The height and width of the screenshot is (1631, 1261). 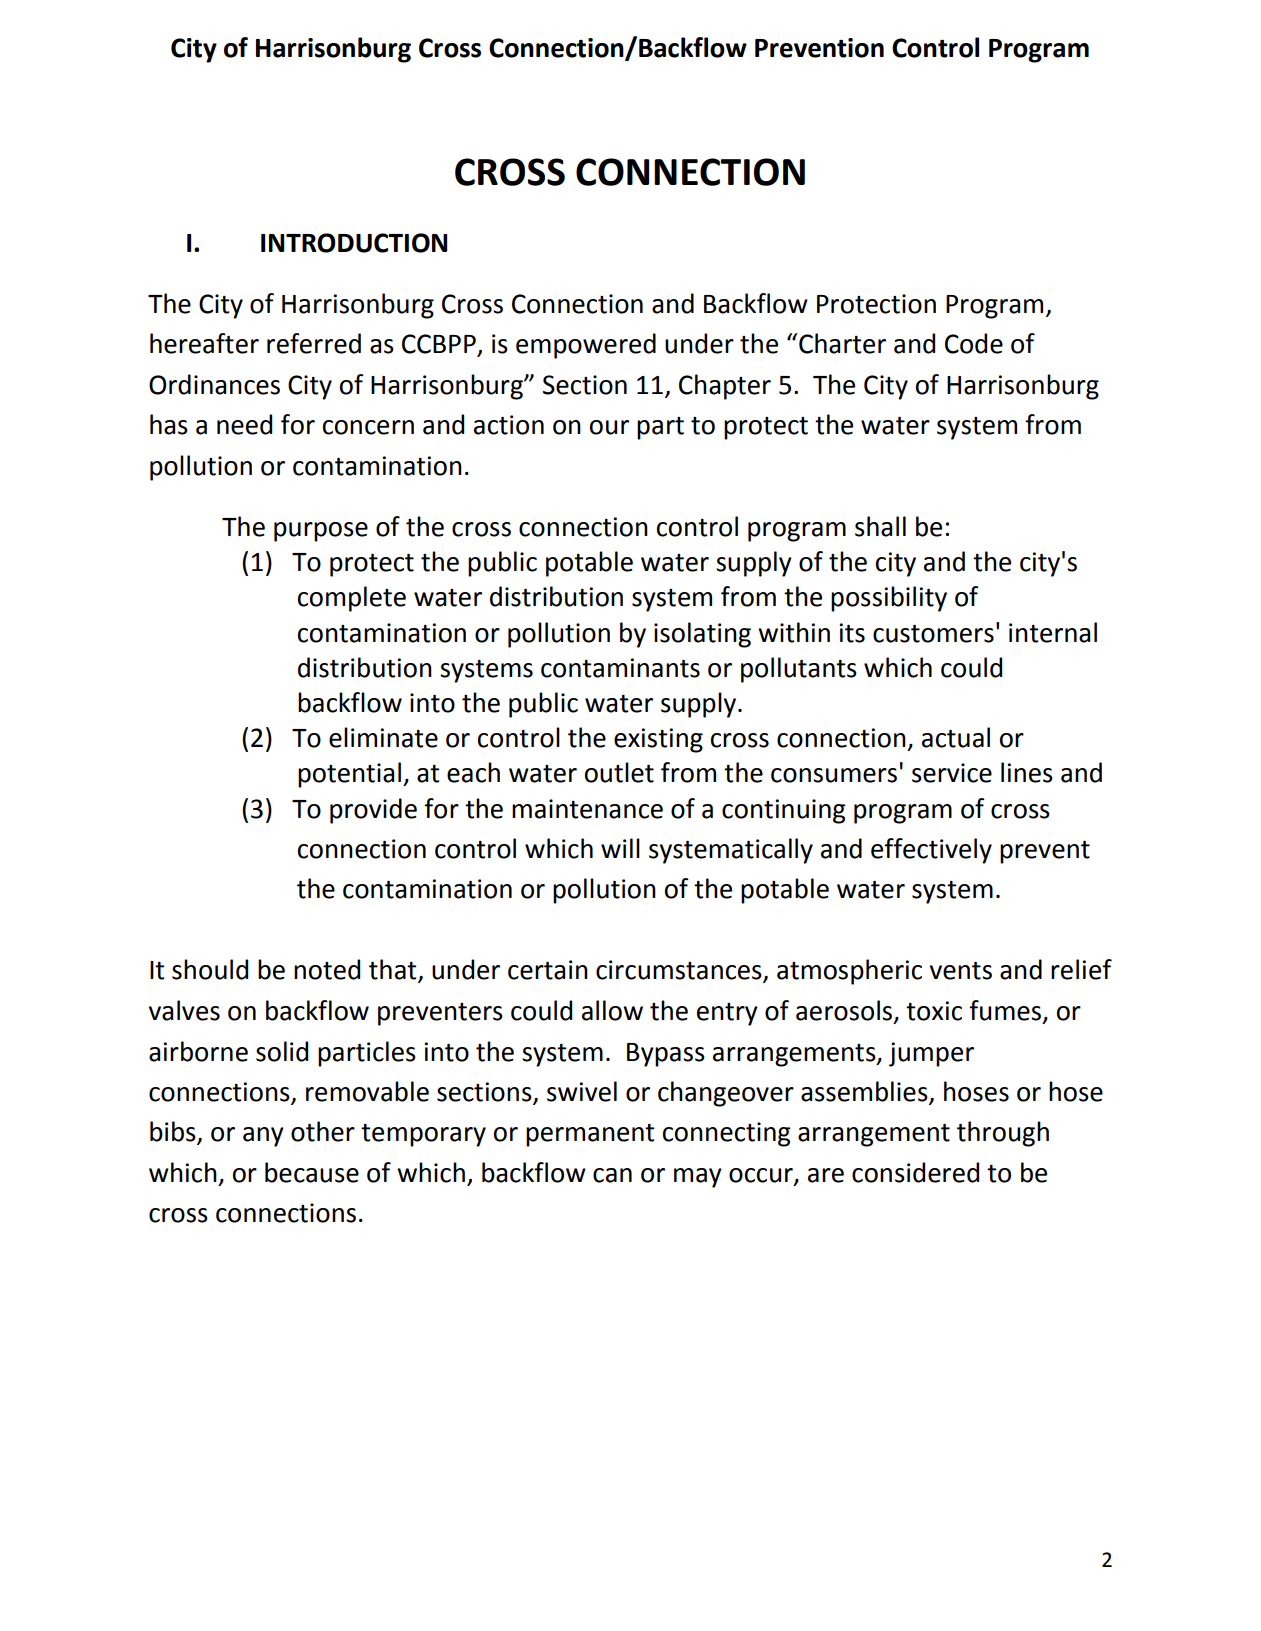 What do you see at coordinates (880, 526) in the screenshot?
I see `shall` at bounding box center [880, 526].
